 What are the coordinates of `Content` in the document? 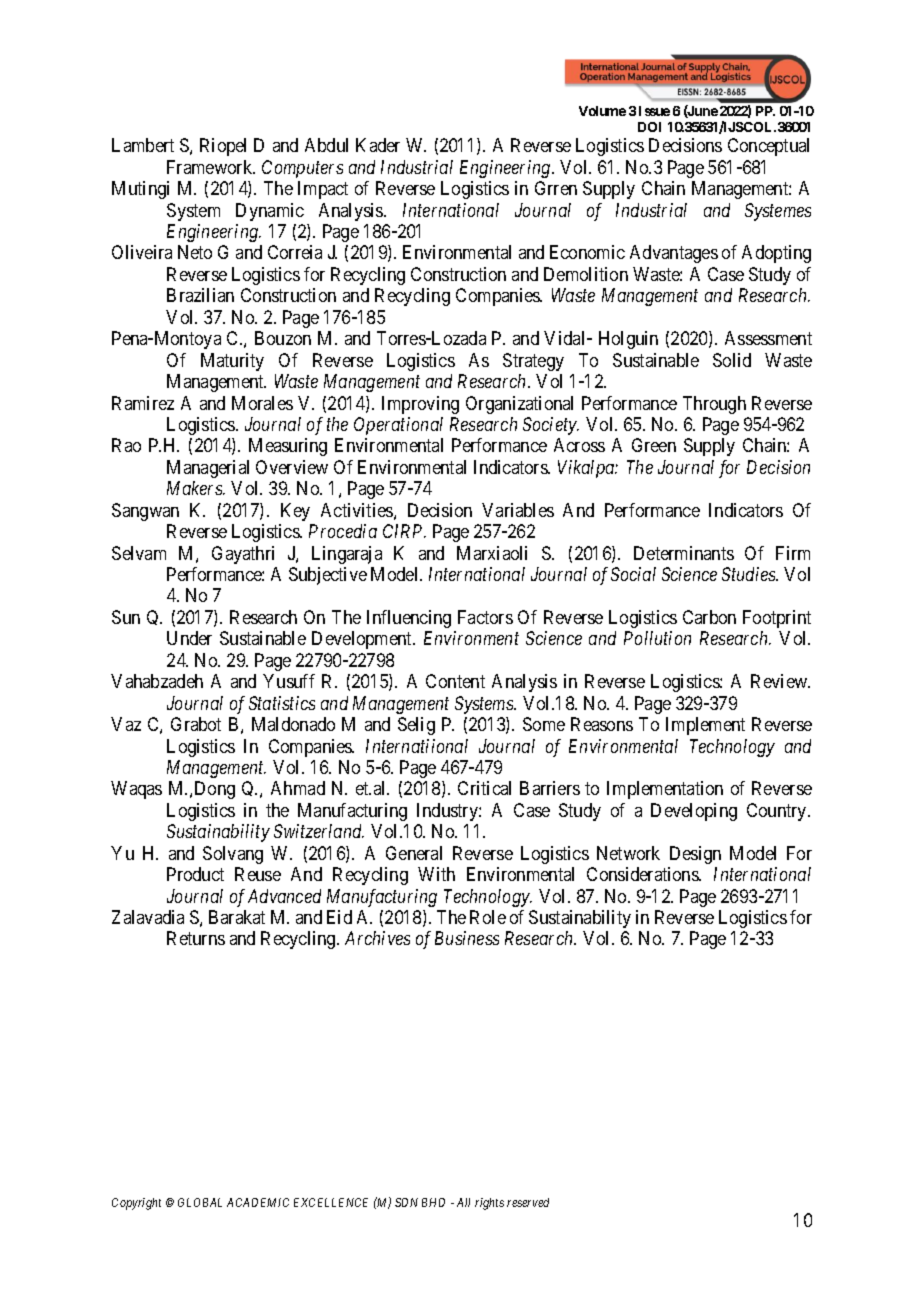 It's located at (455, 681).
